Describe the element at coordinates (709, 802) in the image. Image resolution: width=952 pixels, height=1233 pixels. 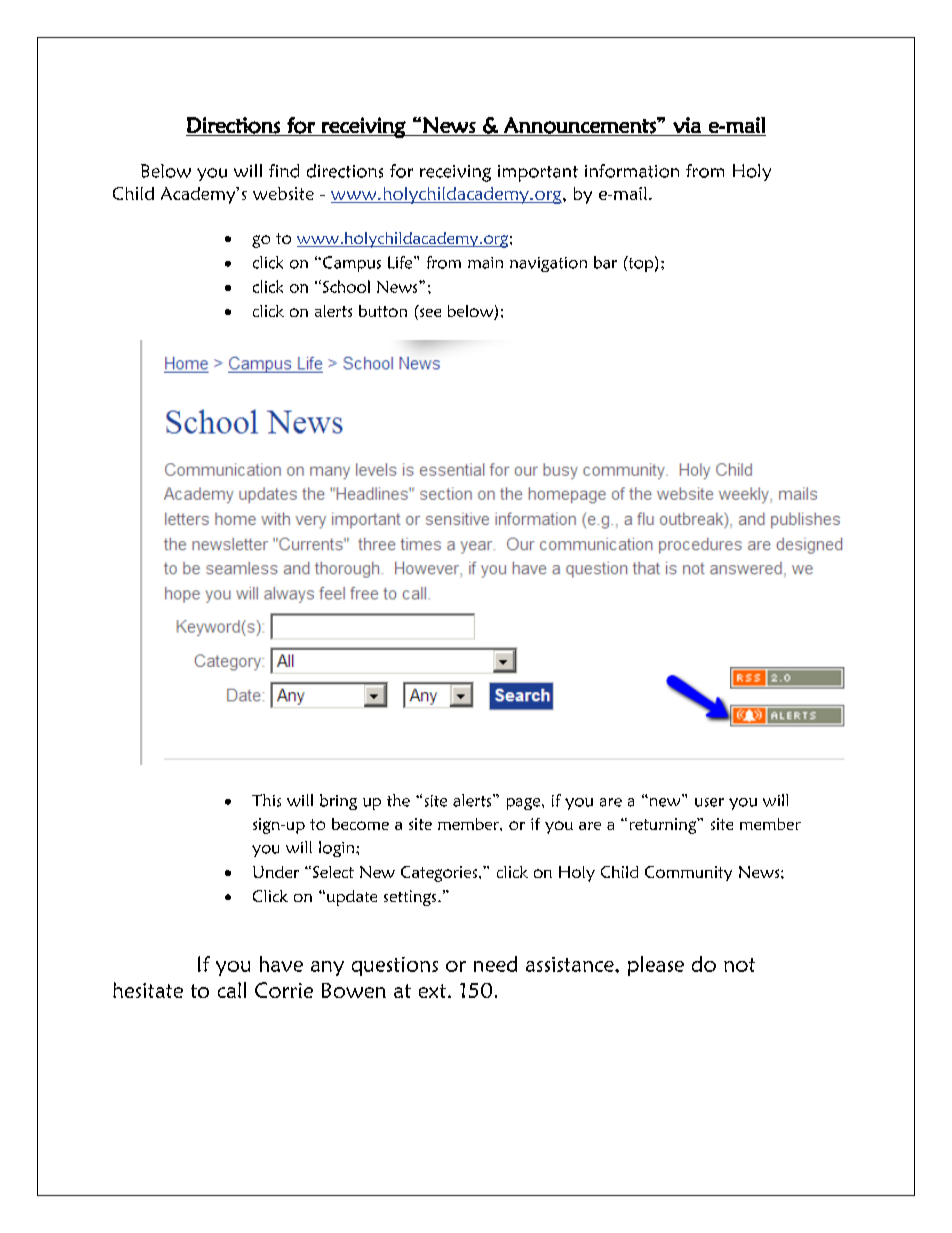
I see `user` at that location.
